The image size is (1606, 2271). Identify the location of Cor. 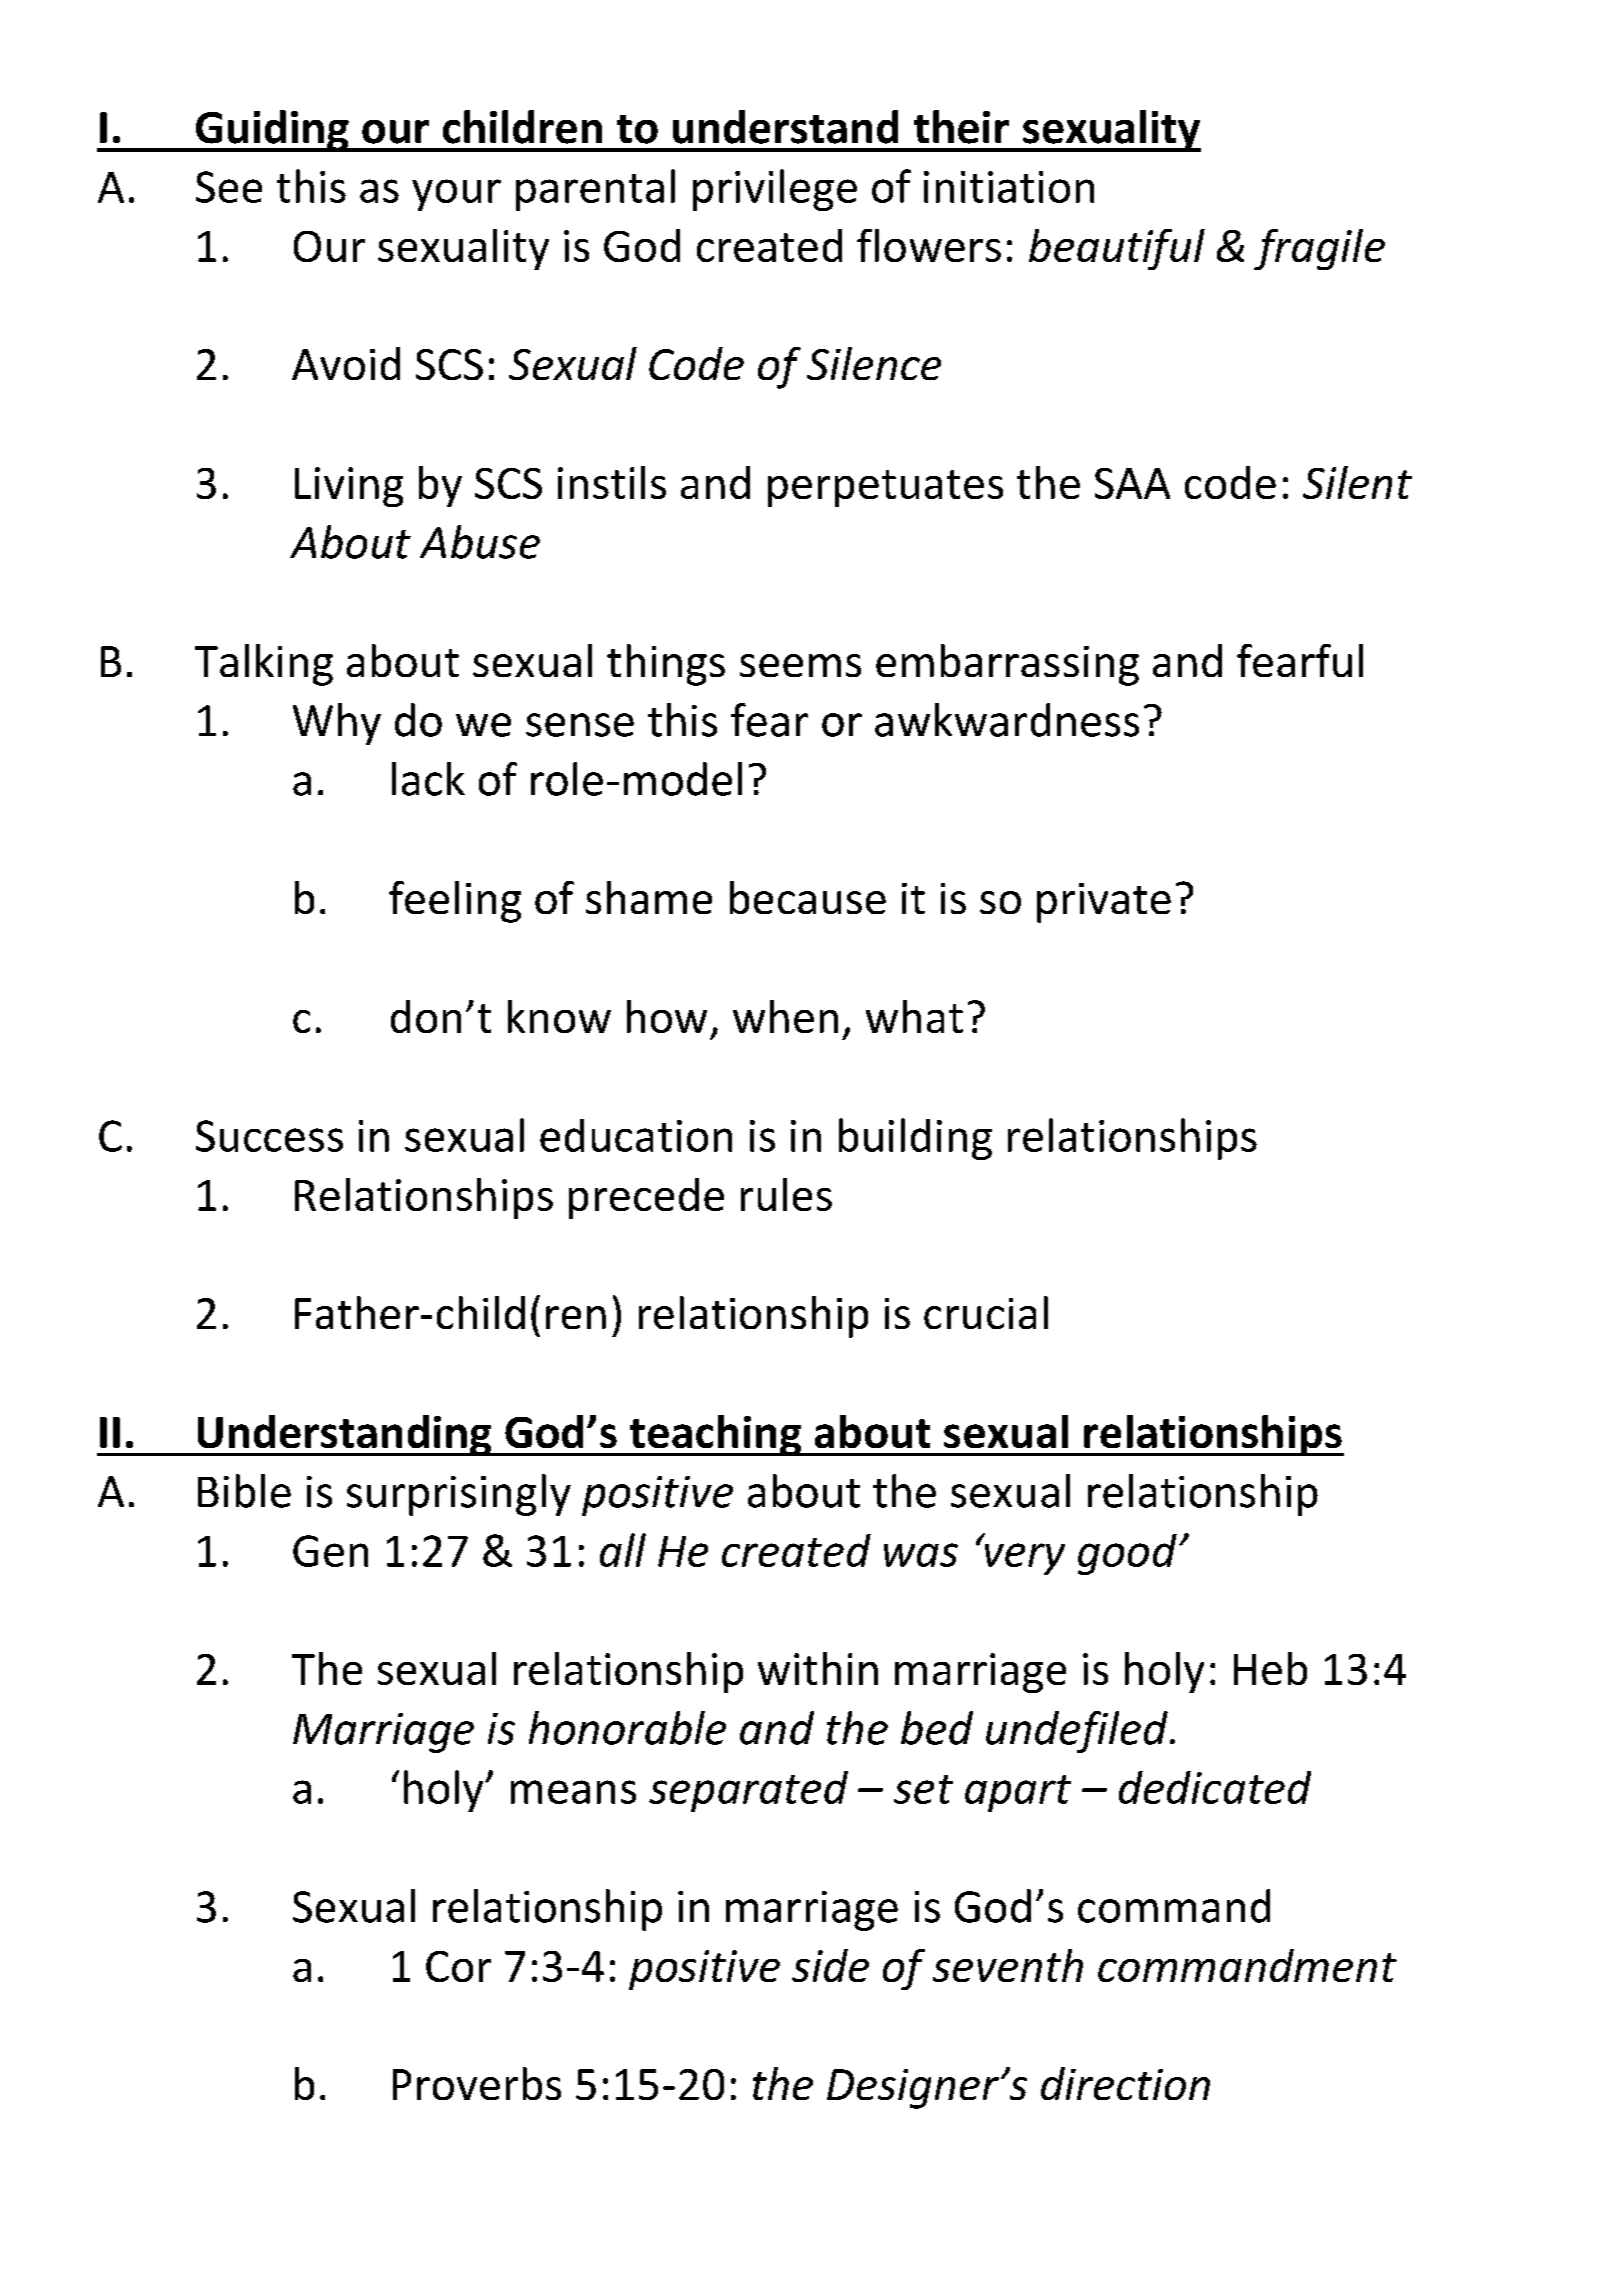
(458, 1966).
